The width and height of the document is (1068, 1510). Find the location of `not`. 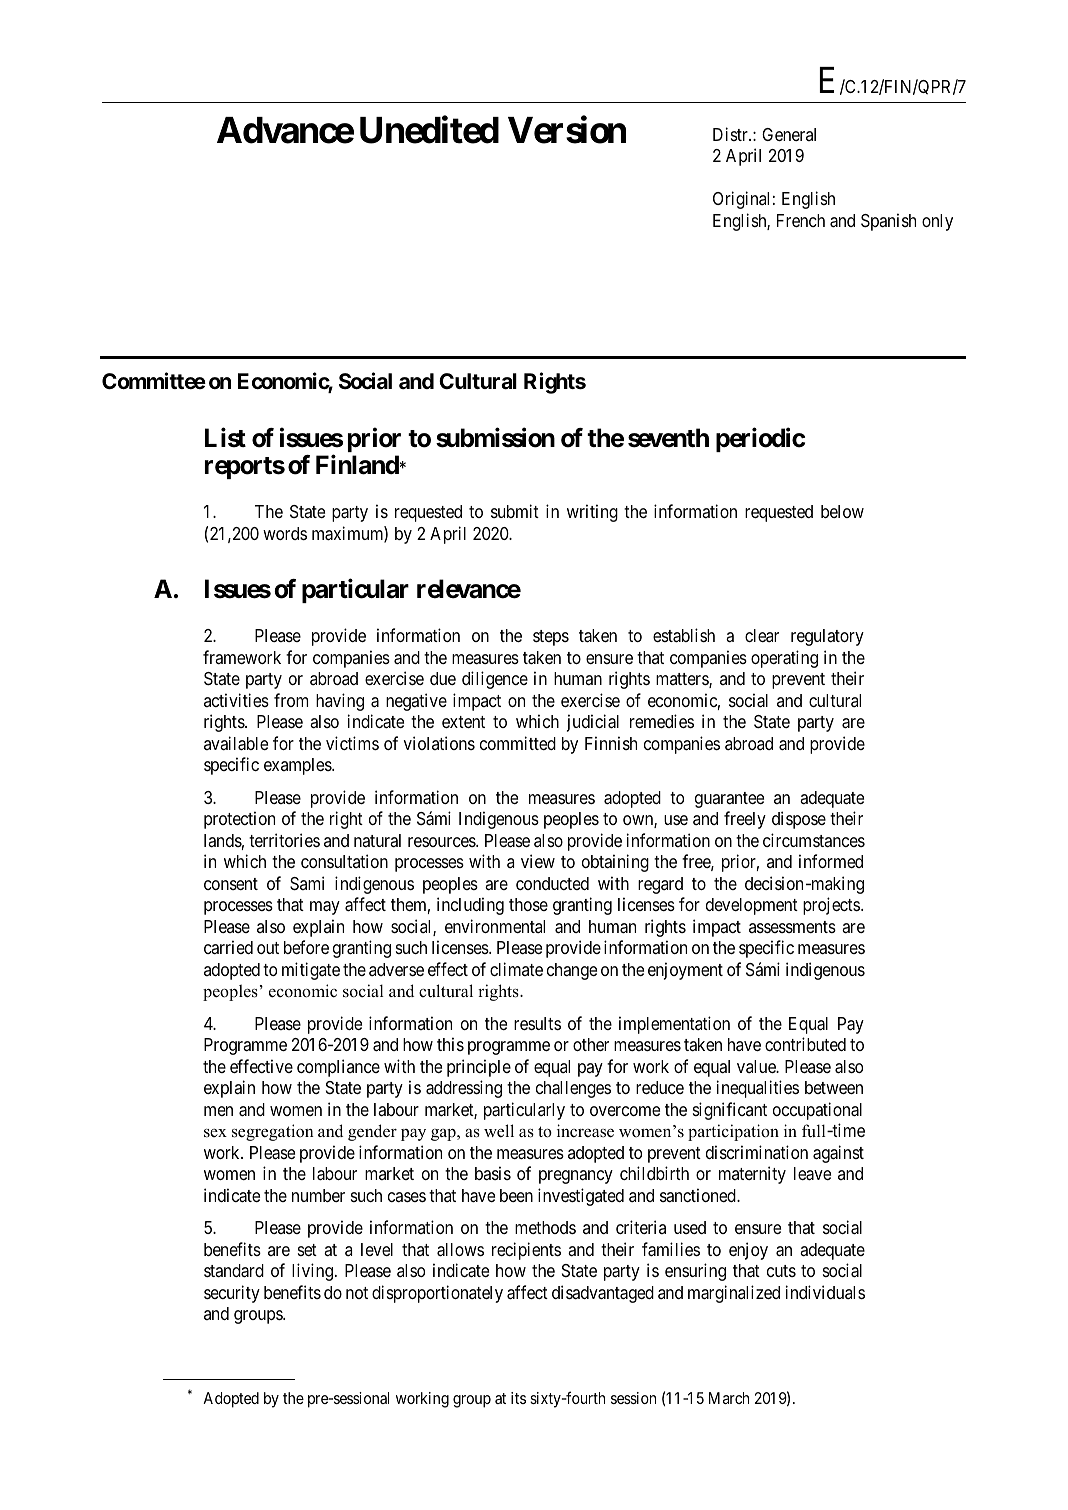

not is located at coordinates (357, 1293).
